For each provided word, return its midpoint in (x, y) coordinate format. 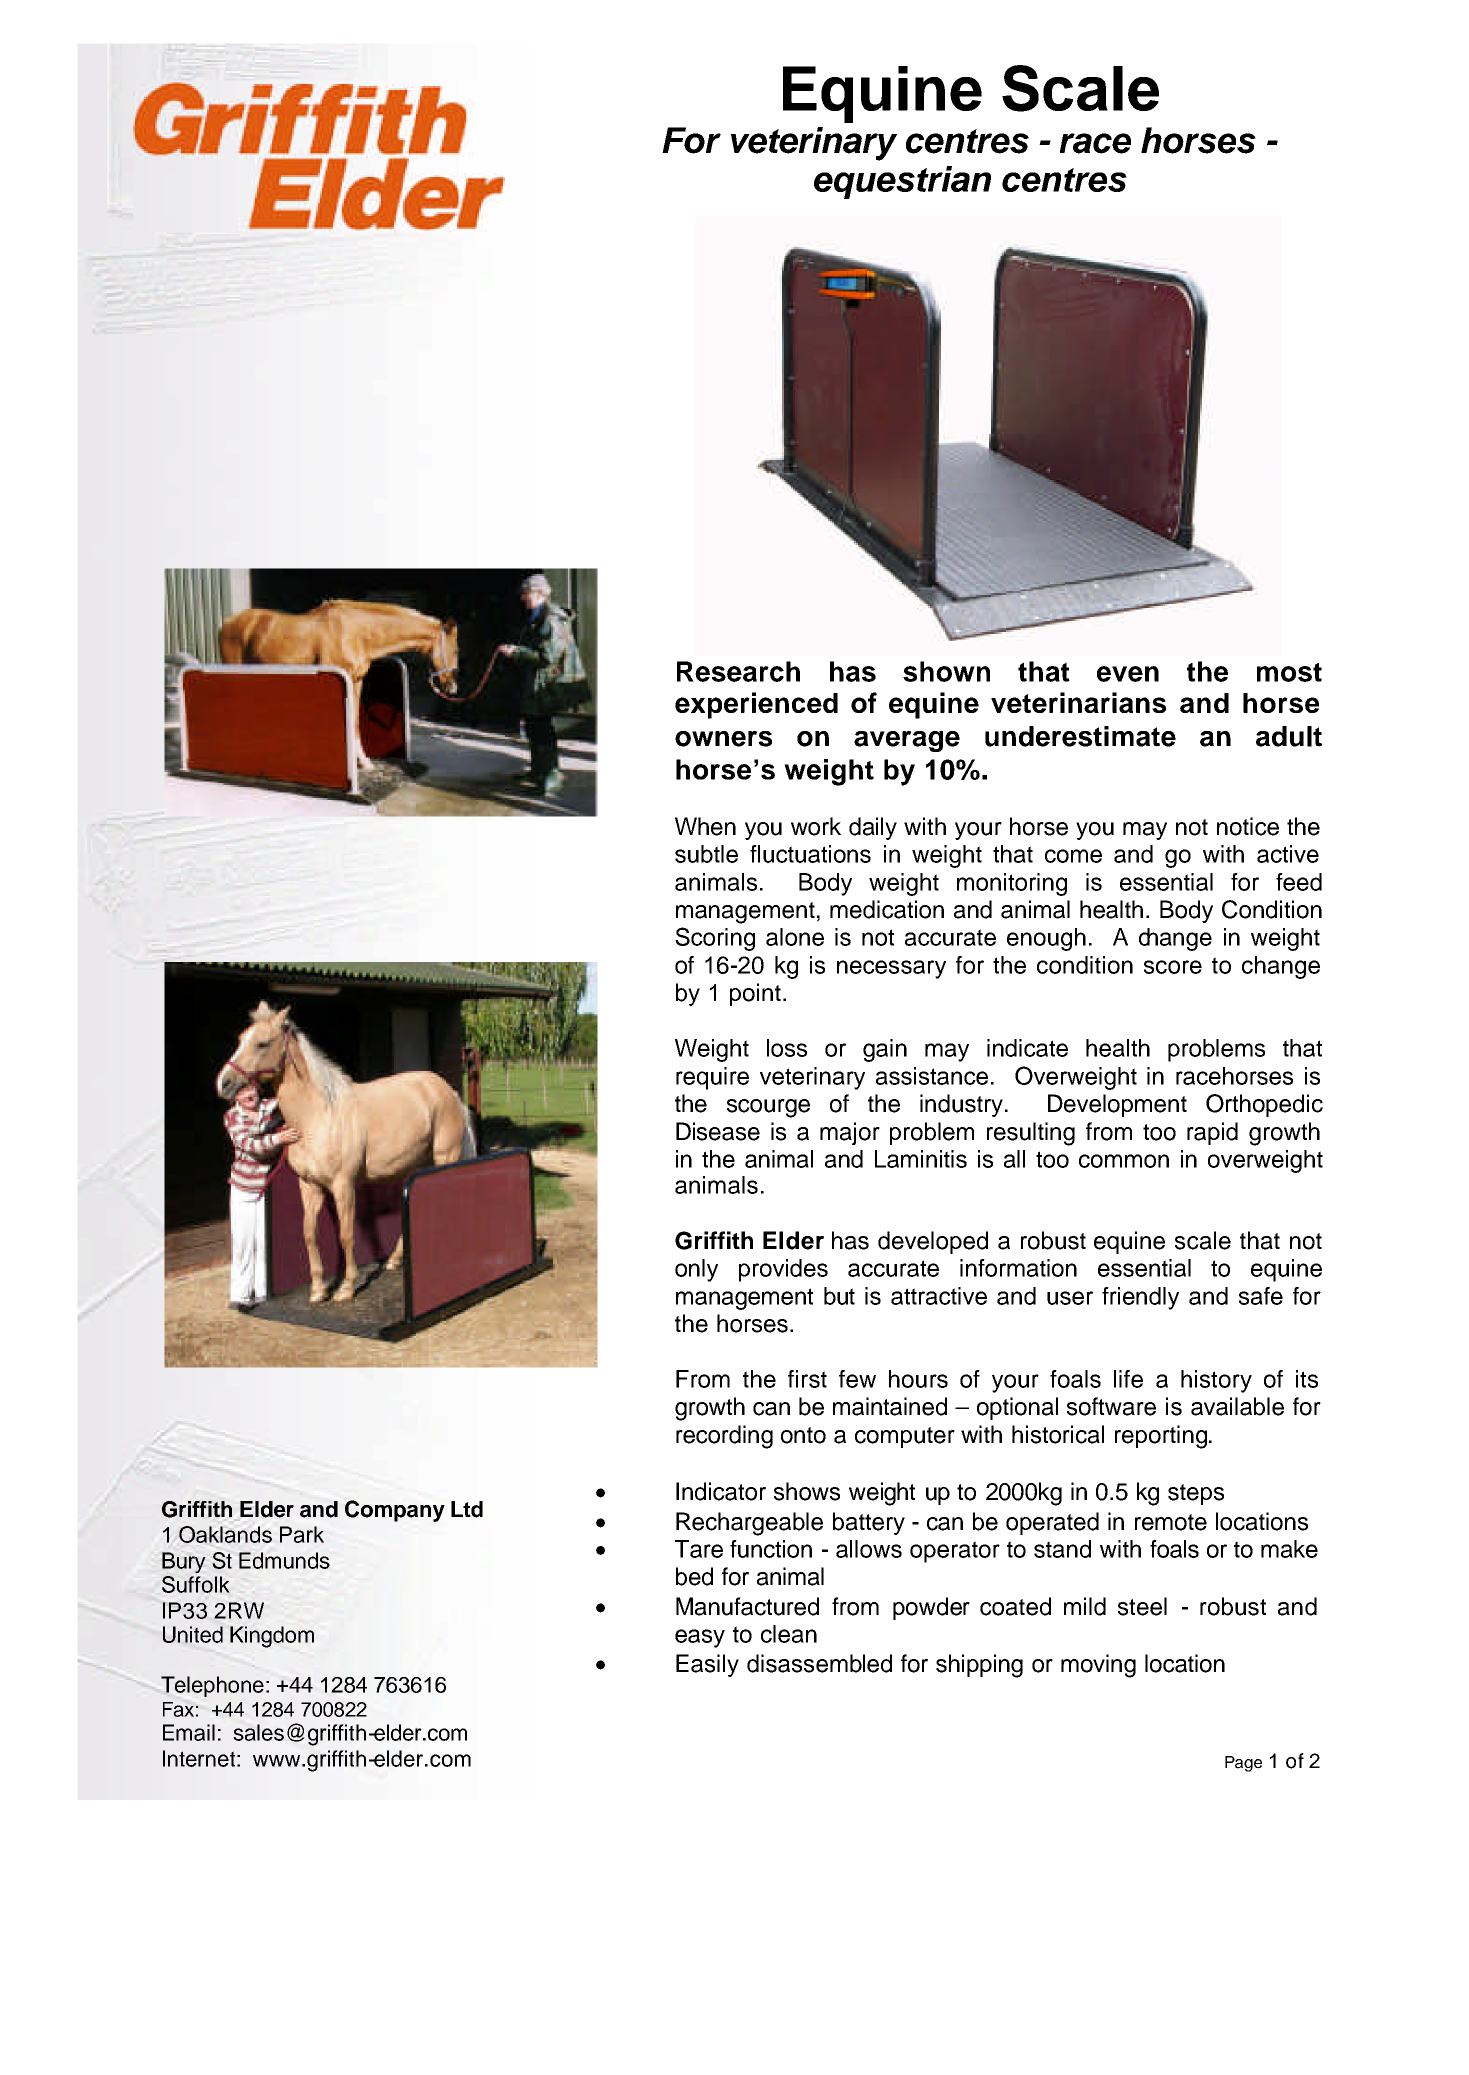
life (1128, 1379)
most (1289, 672)
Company (395, 1511)
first (807, 1379)
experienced (756, 705)
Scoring (715, 939)
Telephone (212, 1686)
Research (738, 671)
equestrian (902, 182)
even (1128, 674)
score (1173, 967)
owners (723, 739)
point (755, 994)
